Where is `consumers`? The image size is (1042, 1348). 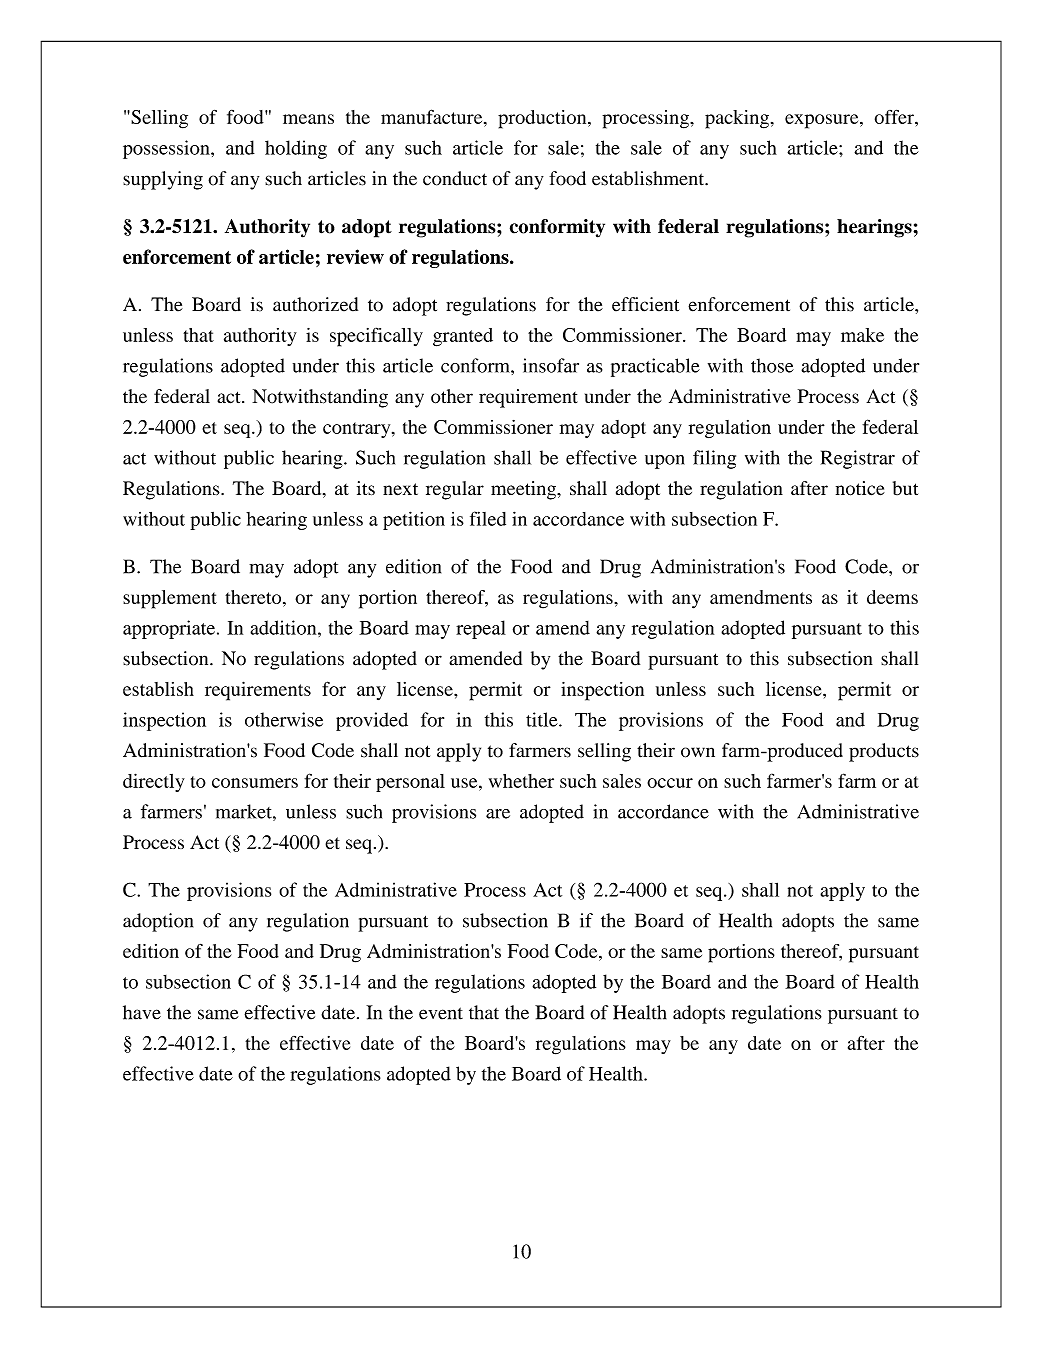 consumers is located at coordinates (255, 783).
